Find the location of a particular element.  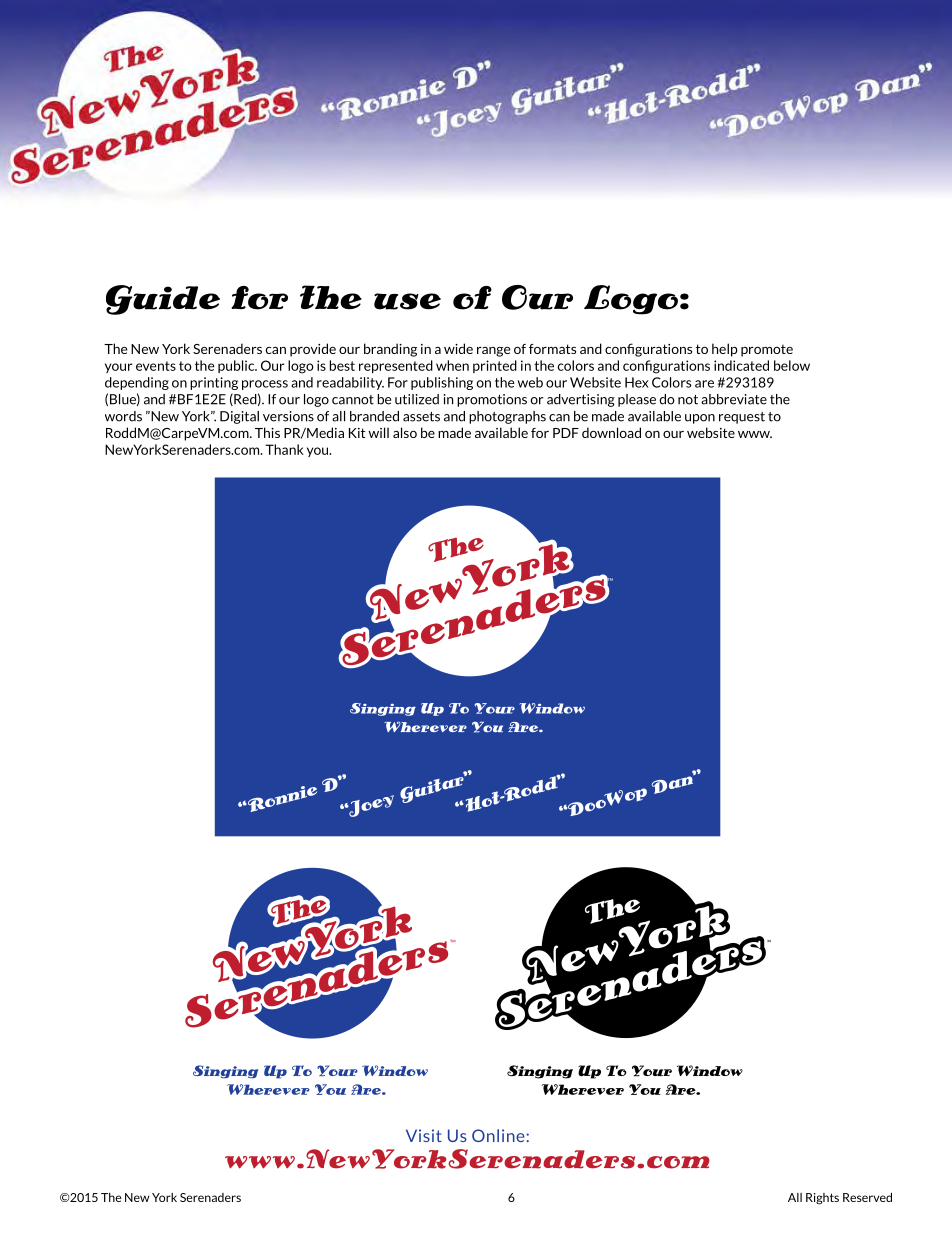

printing is located at coordinates (214, 383).
